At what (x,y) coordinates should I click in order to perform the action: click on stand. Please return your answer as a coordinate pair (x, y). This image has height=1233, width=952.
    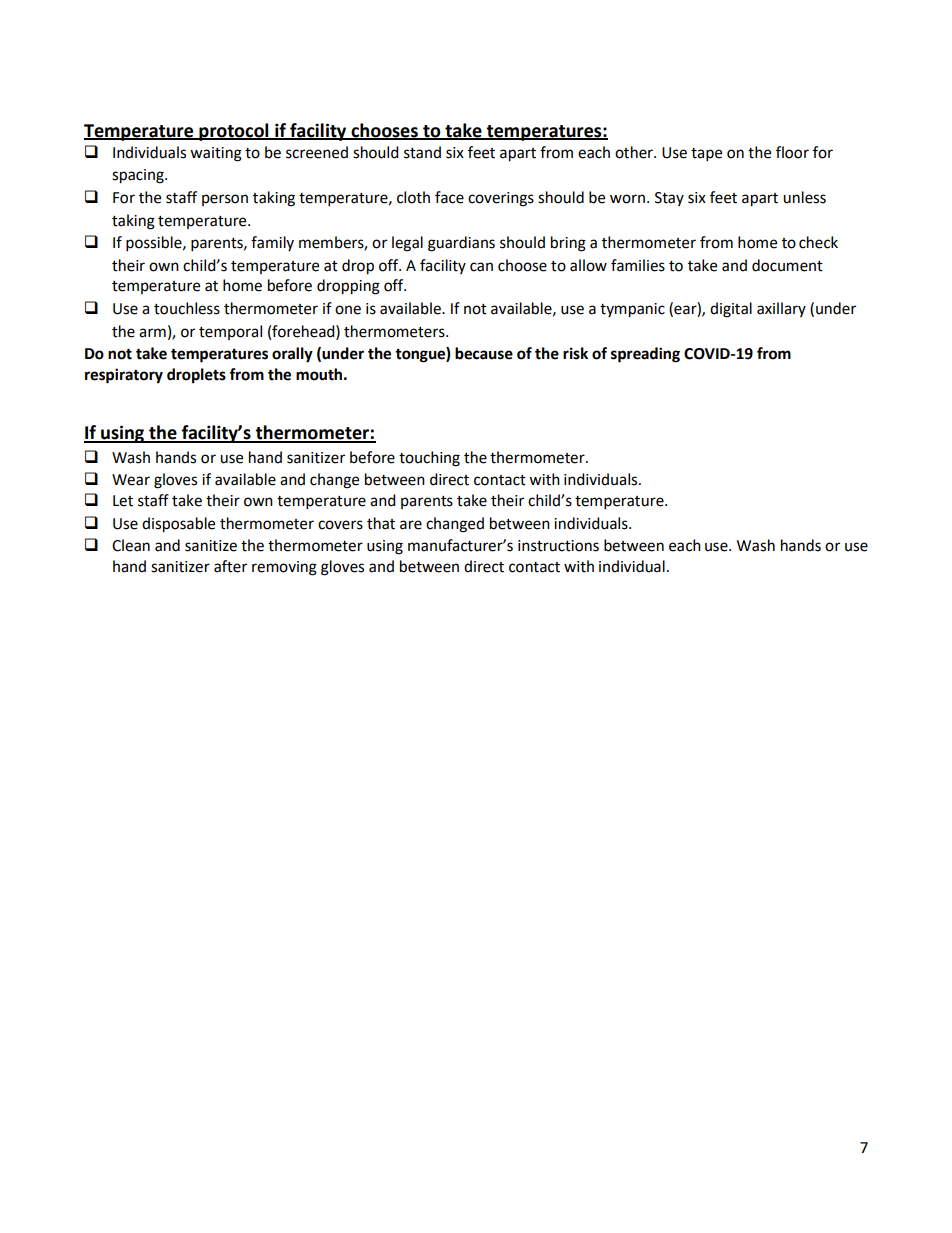
    Looking at the image, I should click on (422, 152).
